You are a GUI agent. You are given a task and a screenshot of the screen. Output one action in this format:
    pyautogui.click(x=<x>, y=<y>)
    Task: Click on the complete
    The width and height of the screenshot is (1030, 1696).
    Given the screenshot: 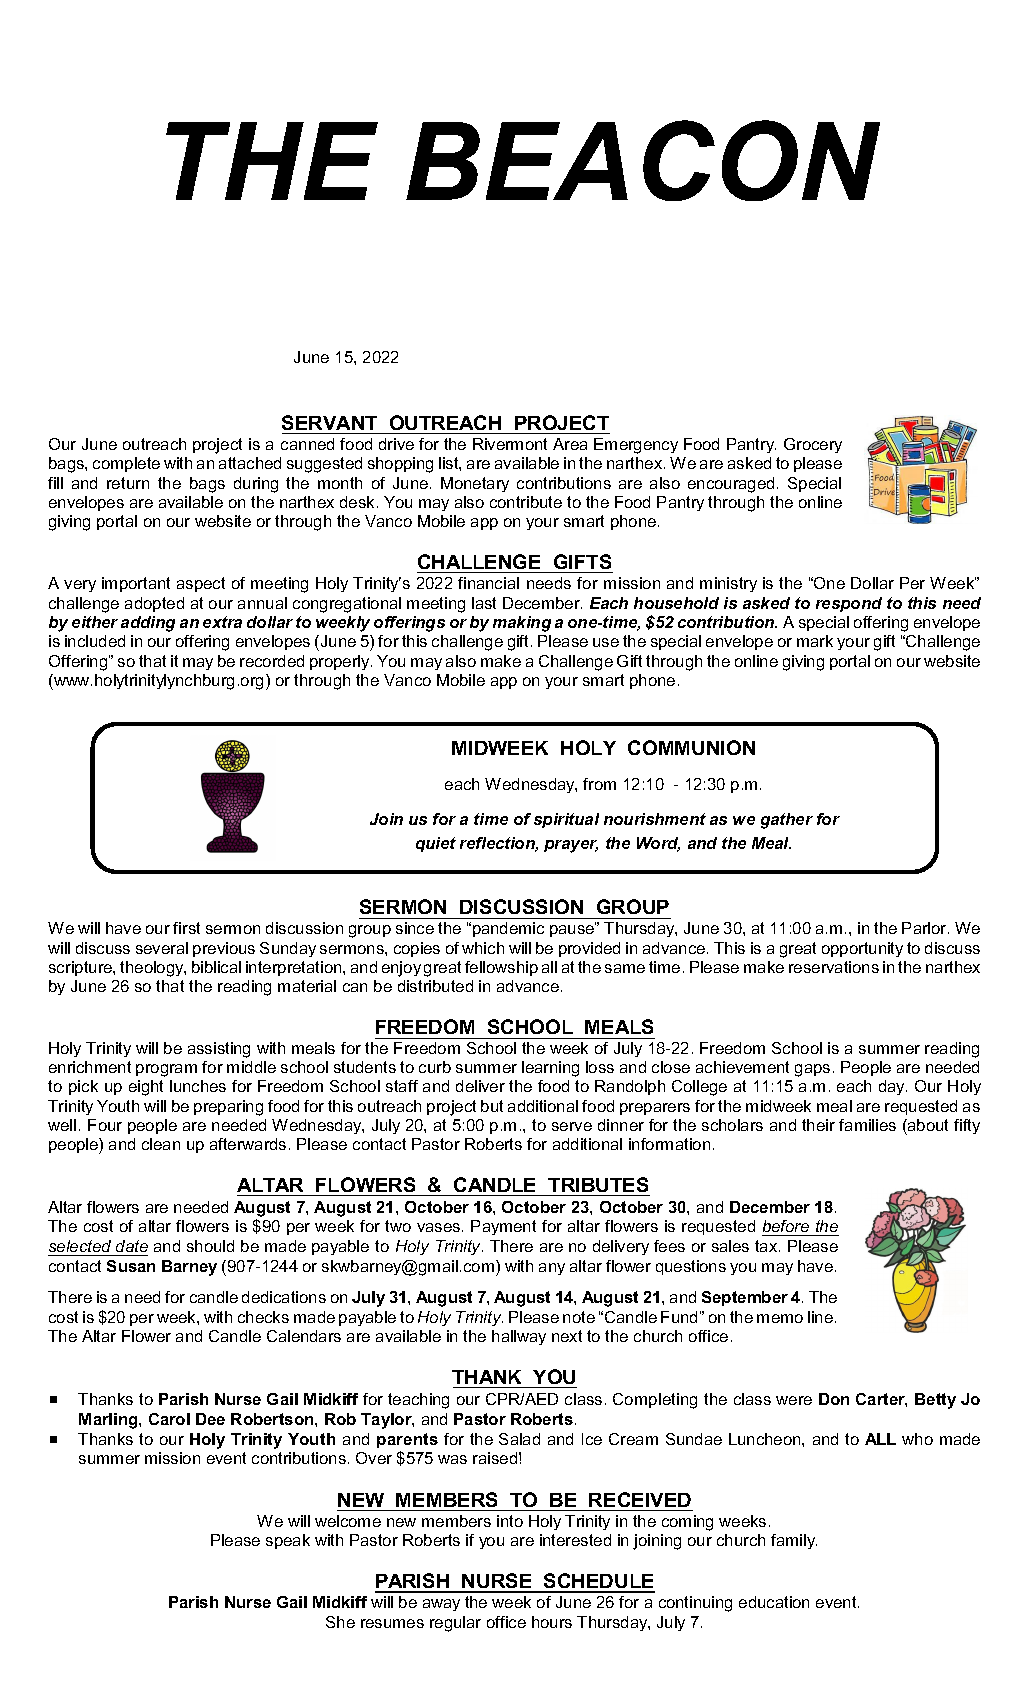 What is the action you would take?
    pyautogui.click(x=126, y=464)
